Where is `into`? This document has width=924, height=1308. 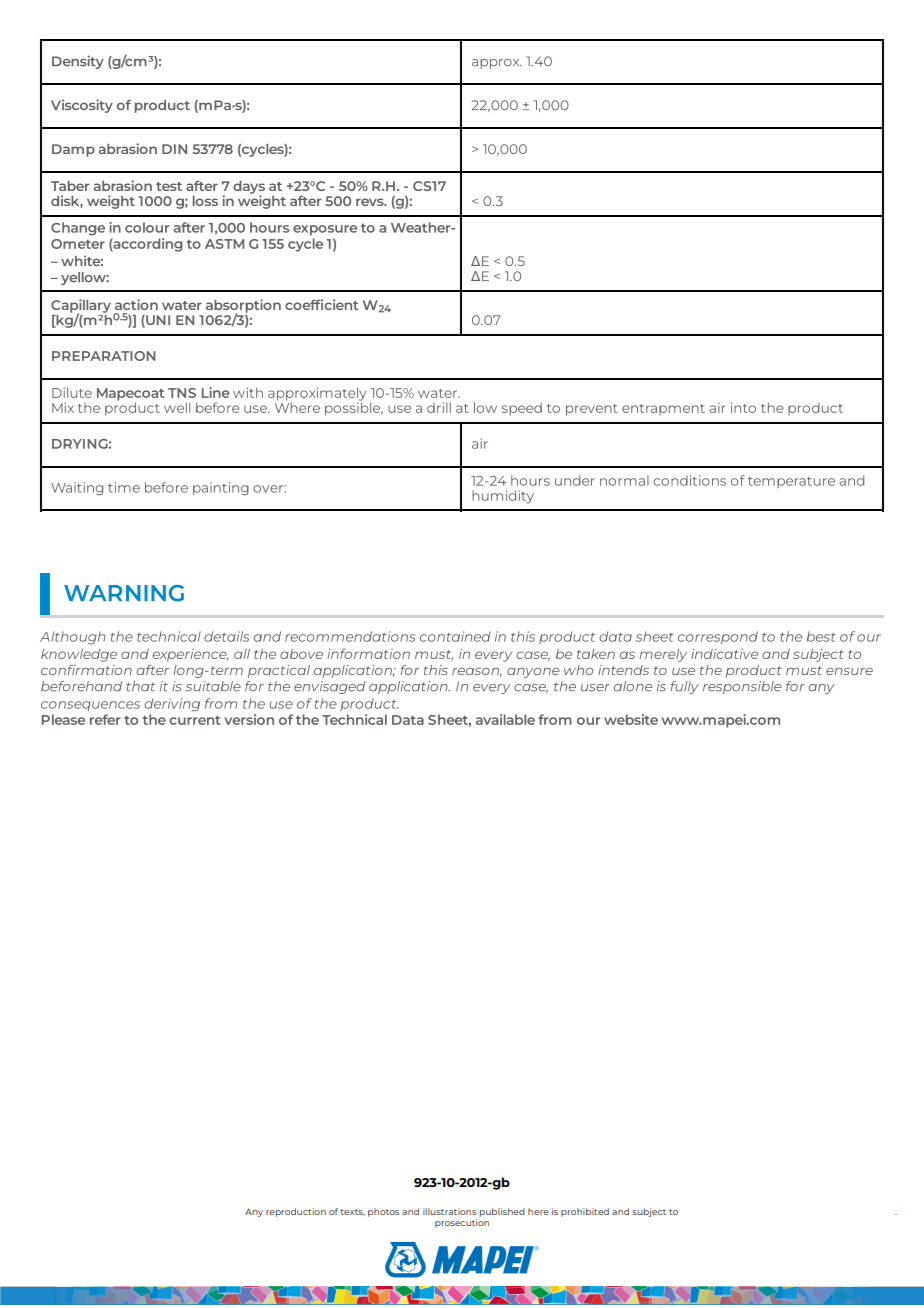 into is located at coordinates (743, 407).
